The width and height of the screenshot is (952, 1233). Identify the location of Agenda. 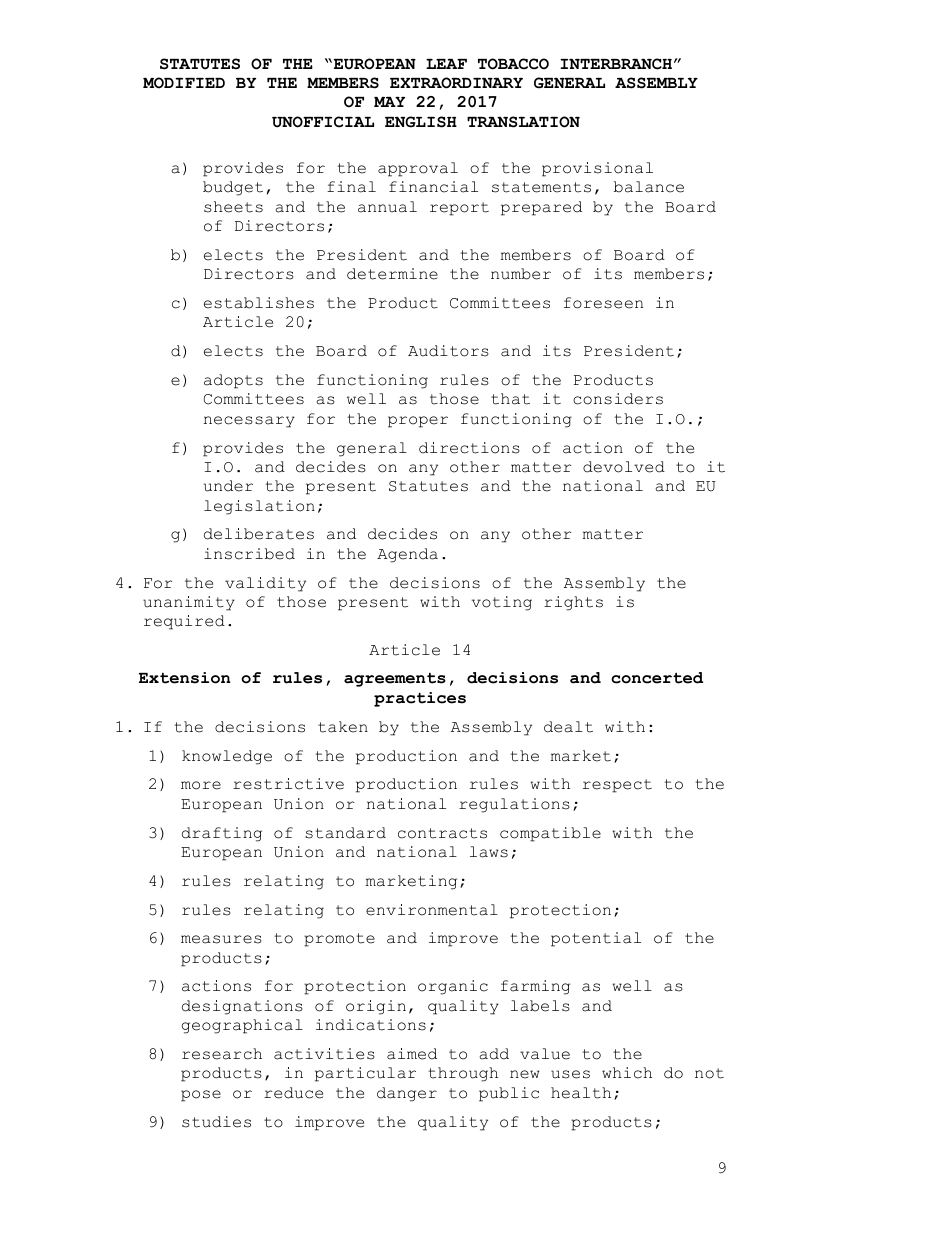
(407, 555).
